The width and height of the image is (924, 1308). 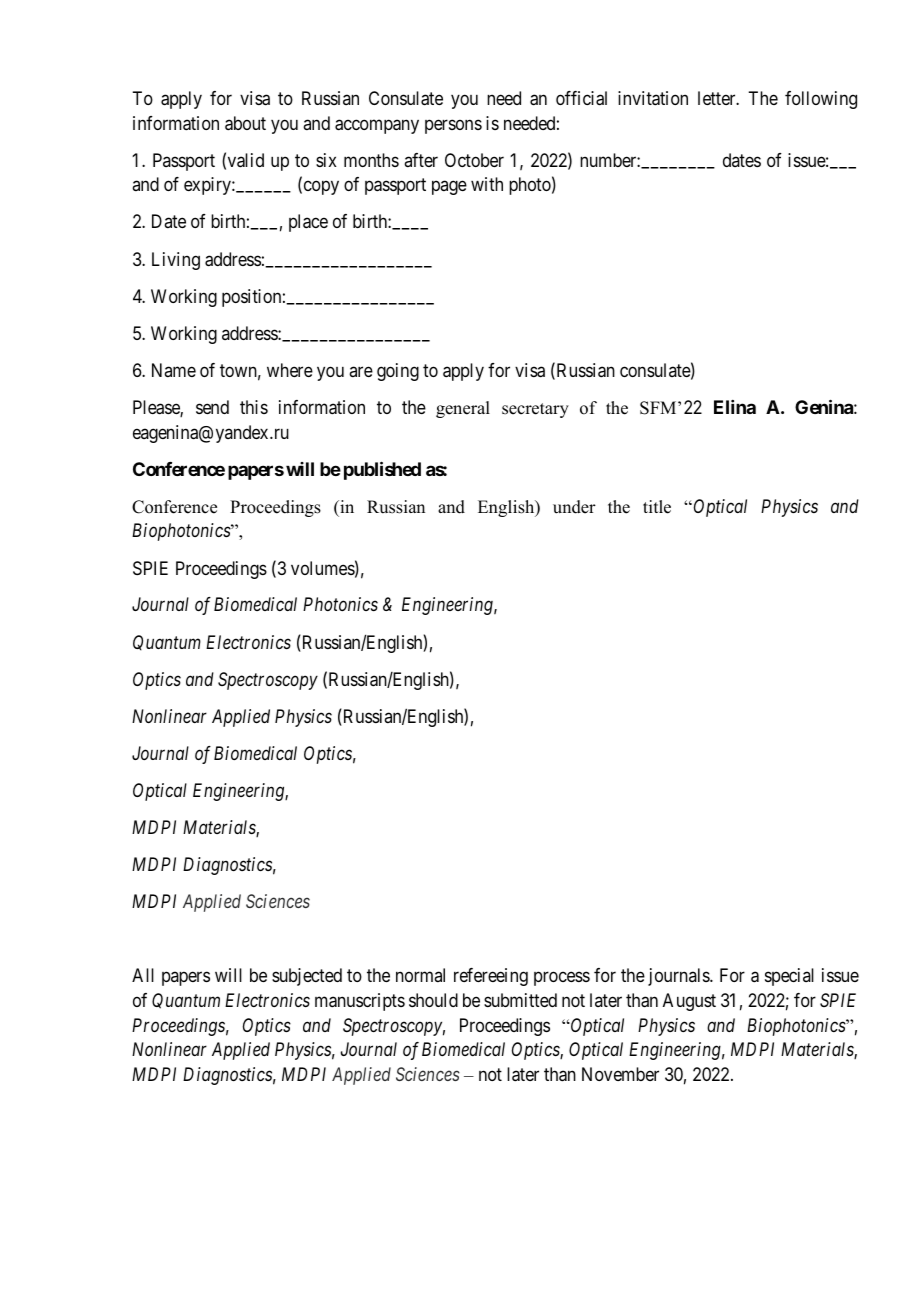 What do you see at coordinates (307, 977) in the image?
I see `subjected` at bounding box center [307, 977].
